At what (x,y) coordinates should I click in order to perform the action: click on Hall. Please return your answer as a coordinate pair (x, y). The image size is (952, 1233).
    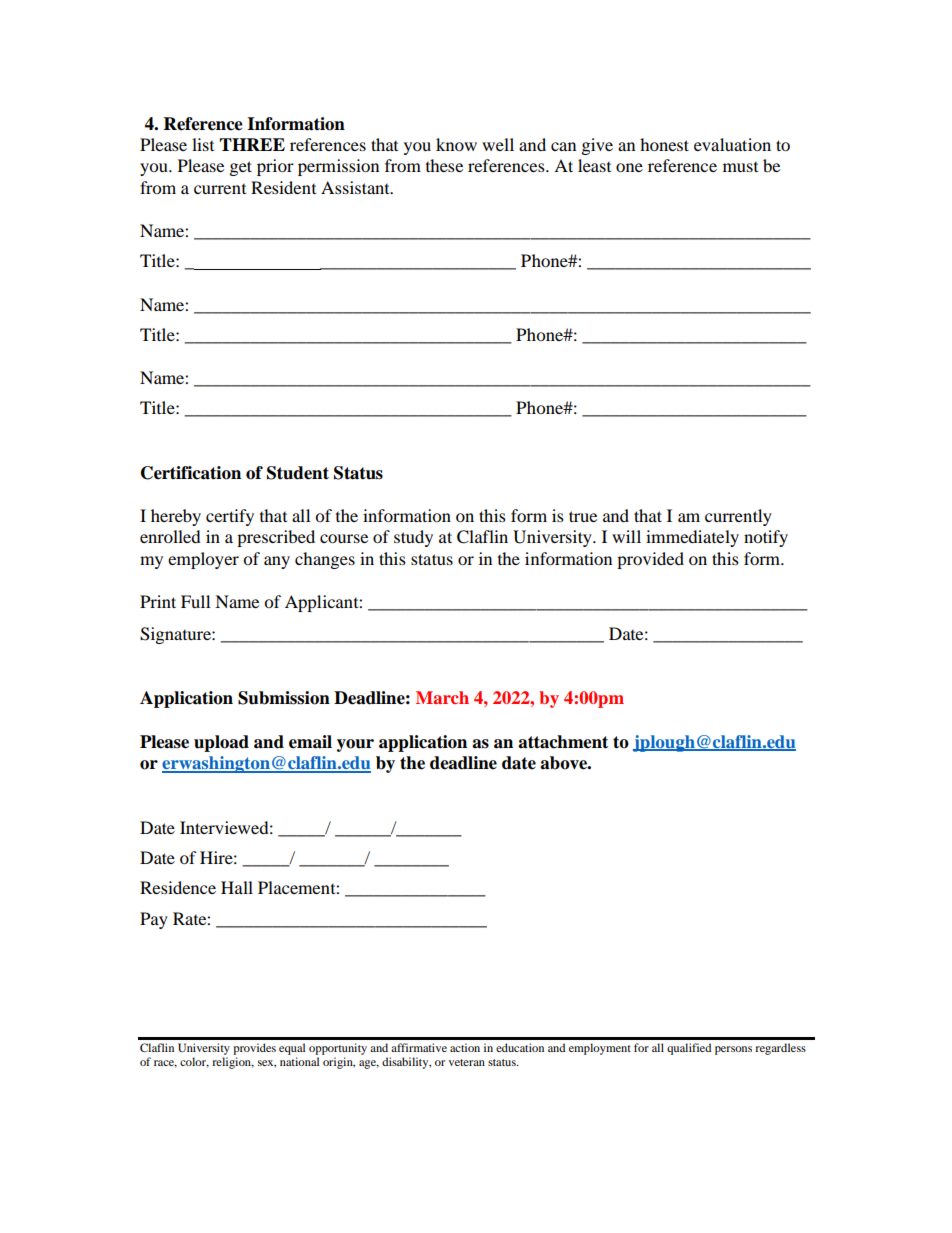
    Looking at the image, I should click on (237, 887).
